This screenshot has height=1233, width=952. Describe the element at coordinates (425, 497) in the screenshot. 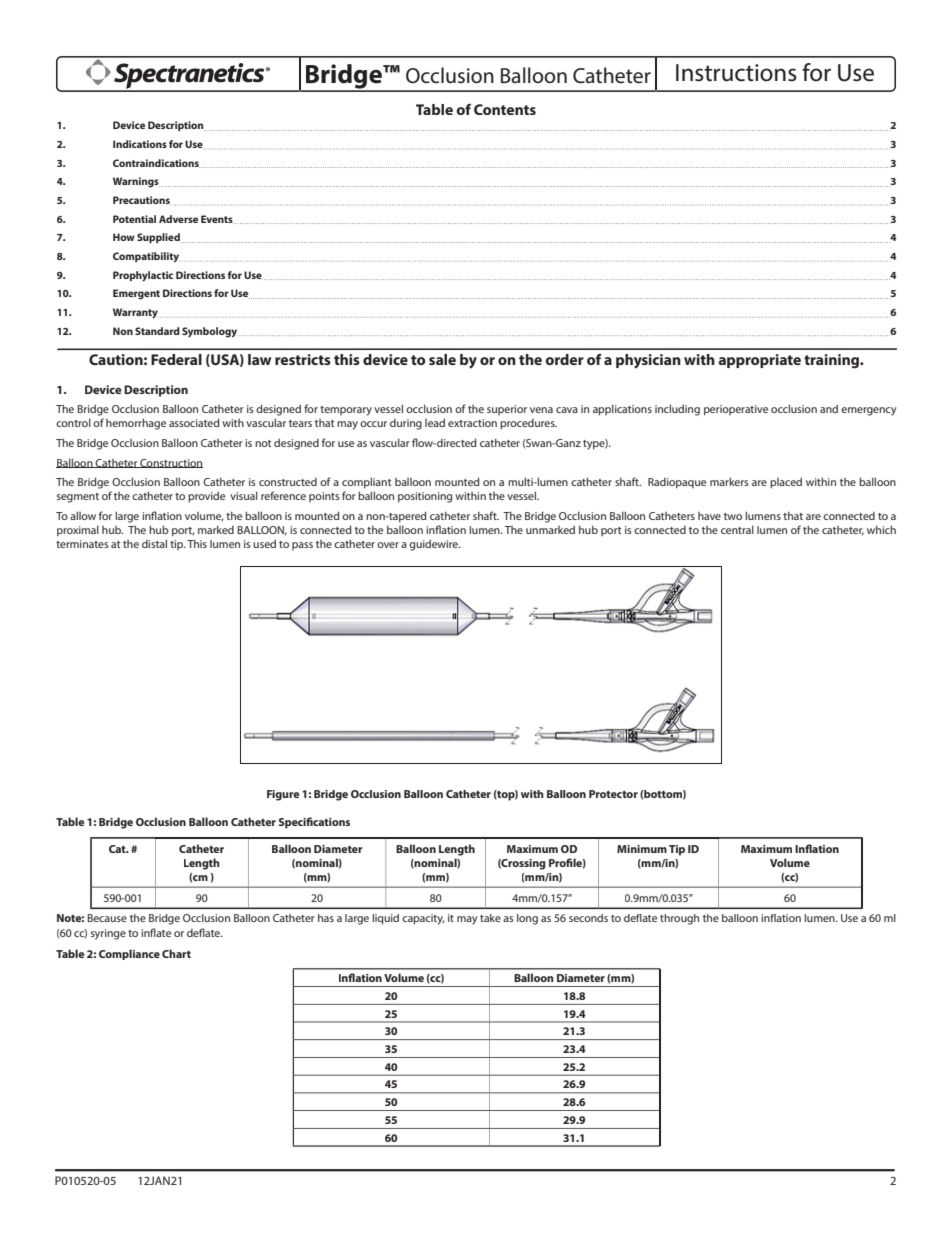

I see `positioning` at that location.
